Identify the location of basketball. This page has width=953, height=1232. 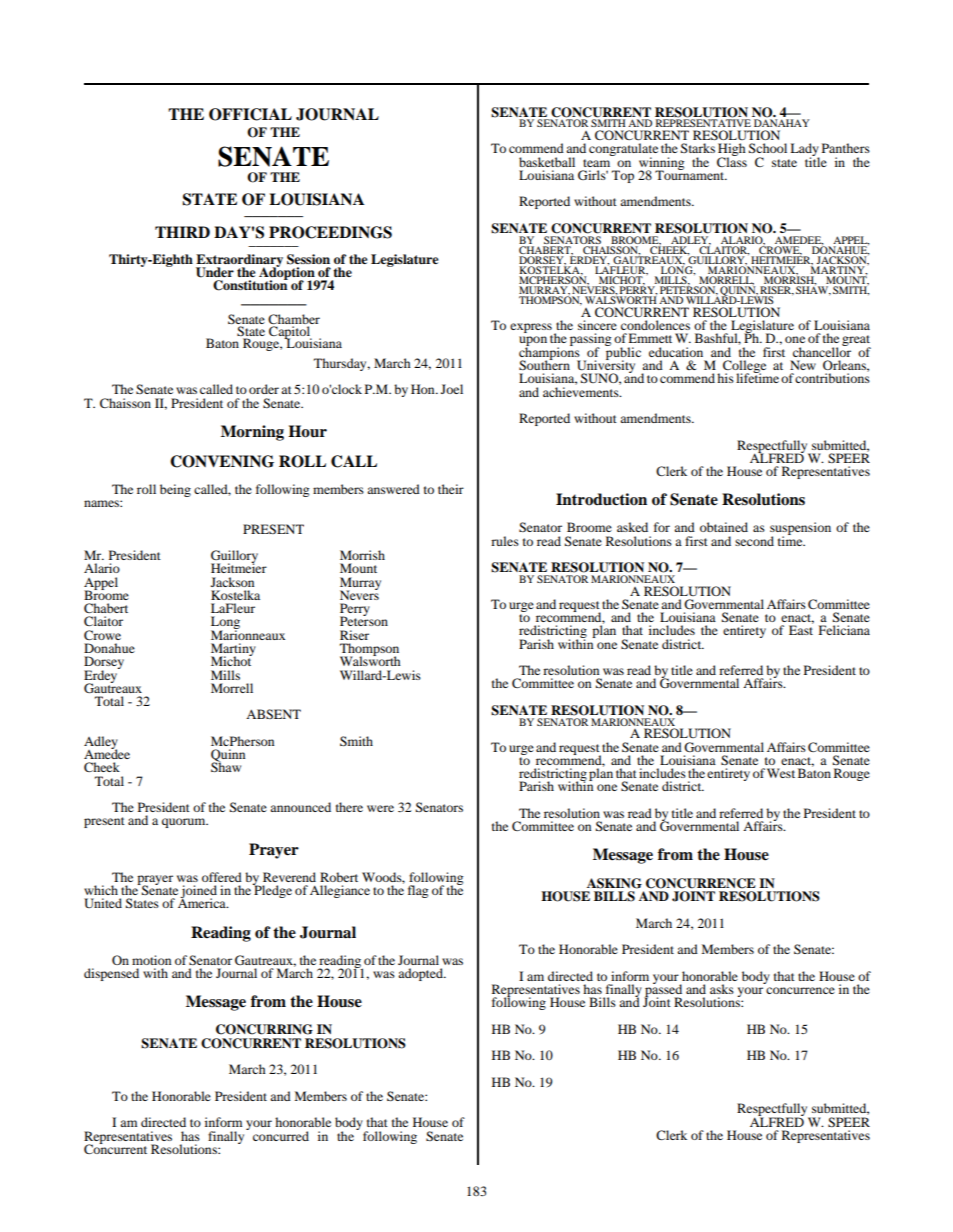
(547, 162).
